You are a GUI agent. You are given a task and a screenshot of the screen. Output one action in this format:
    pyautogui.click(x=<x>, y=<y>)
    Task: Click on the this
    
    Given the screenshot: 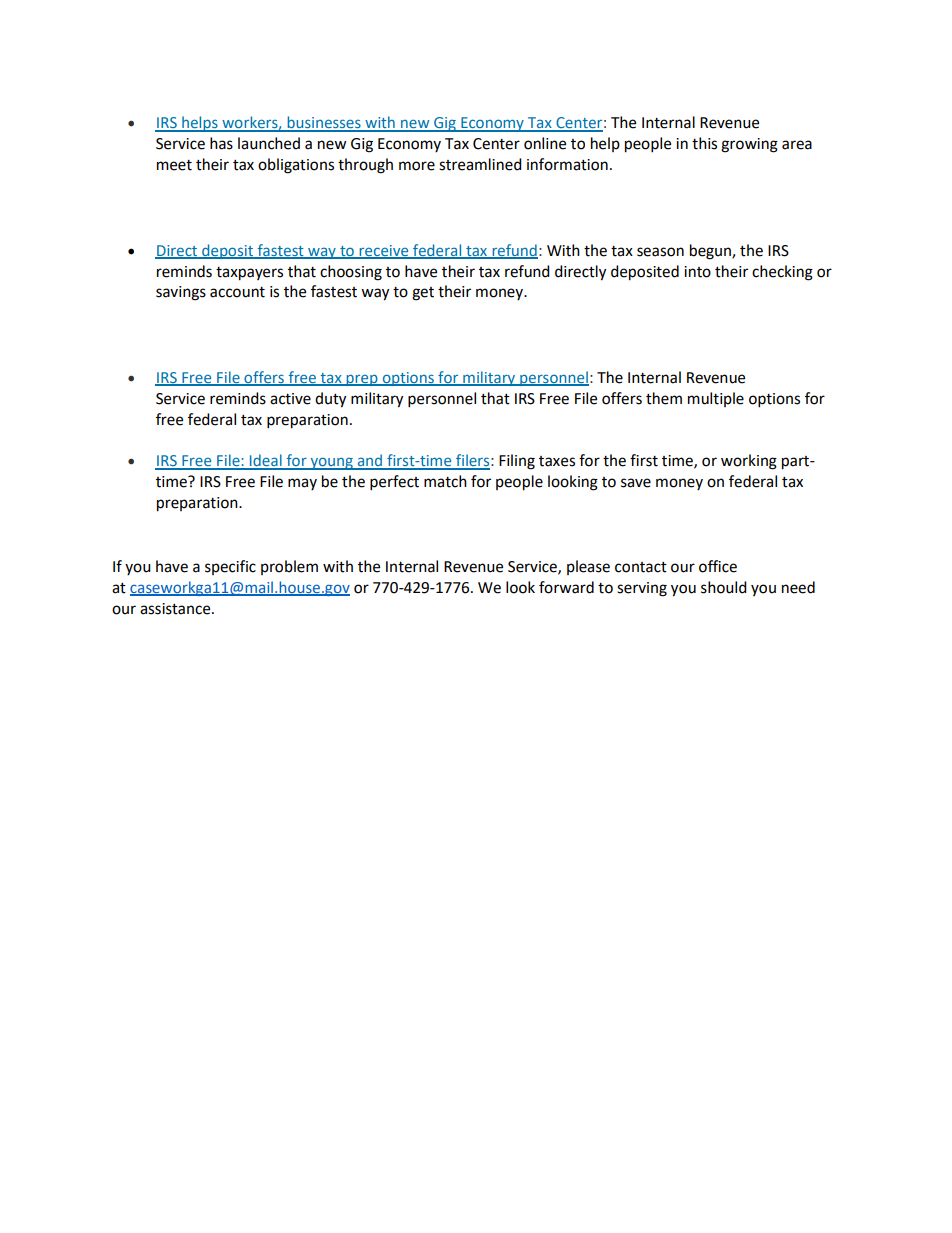 What is the action you would take?
    pyautogui.click(x=704, y=143)
